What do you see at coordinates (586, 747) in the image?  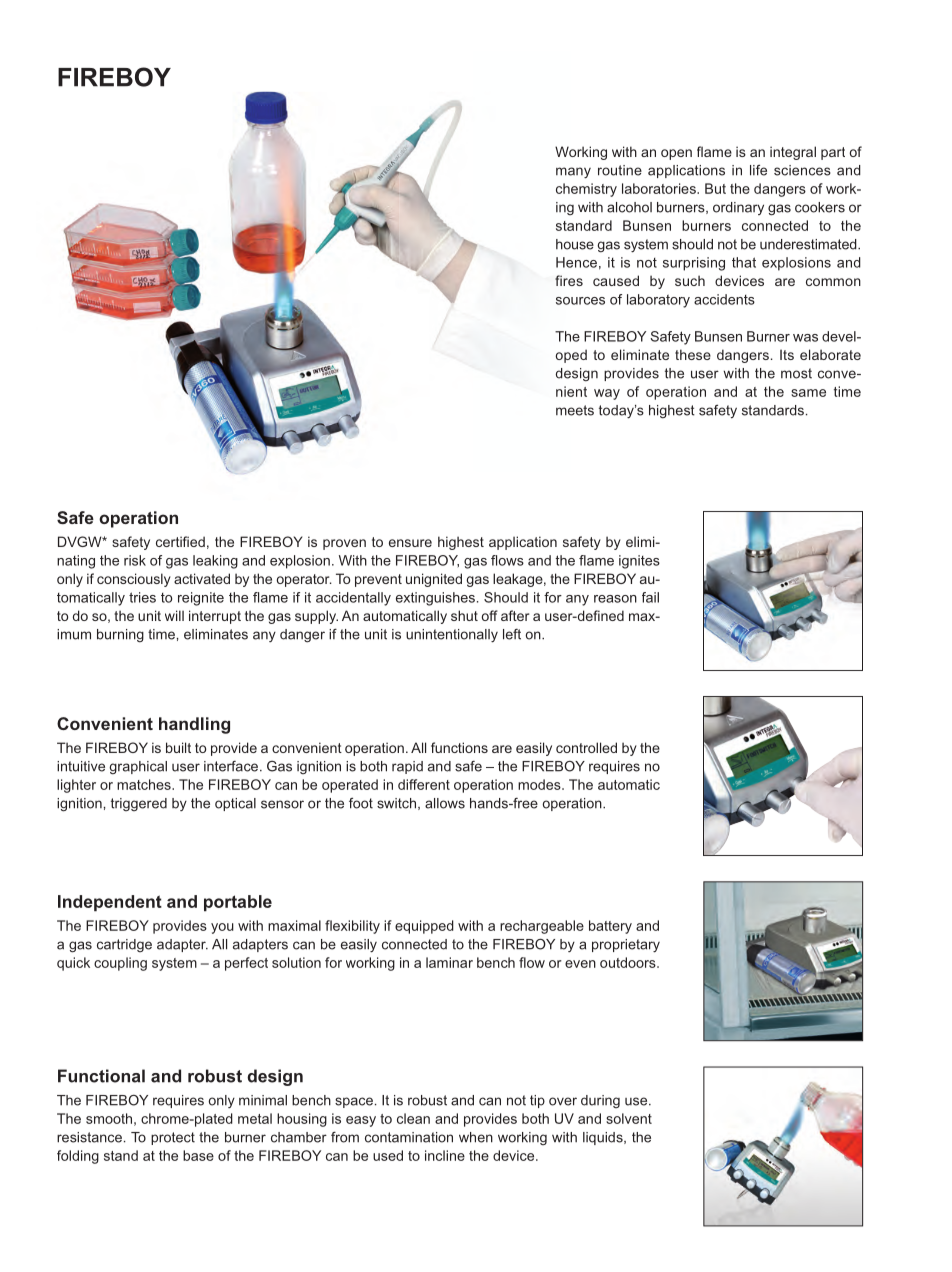 I see `controlled` at bounding box center [586, 747].
